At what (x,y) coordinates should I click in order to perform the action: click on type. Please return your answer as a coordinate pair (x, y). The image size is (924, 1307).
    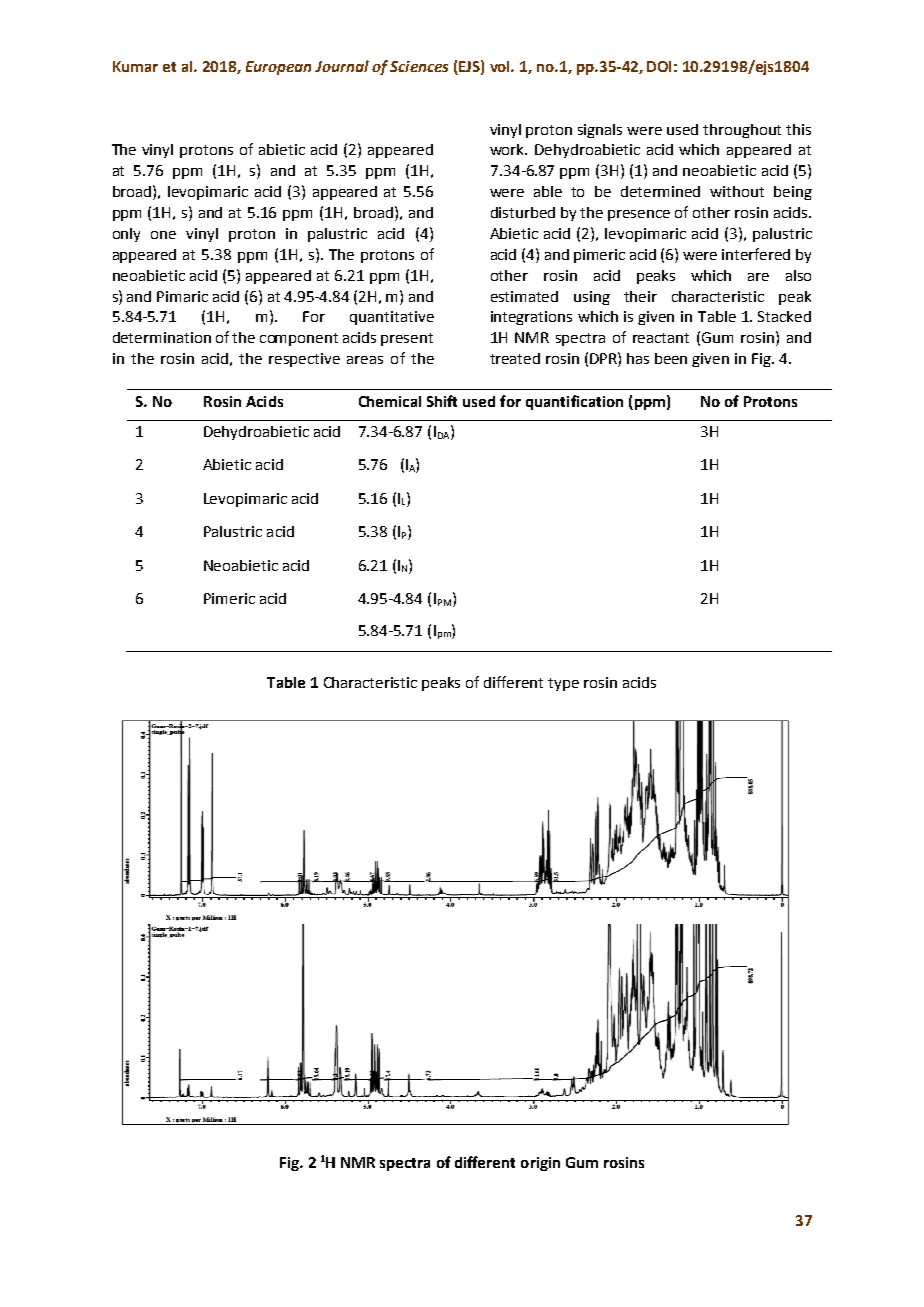
    Looking at the image, I should click on (563, 684).
